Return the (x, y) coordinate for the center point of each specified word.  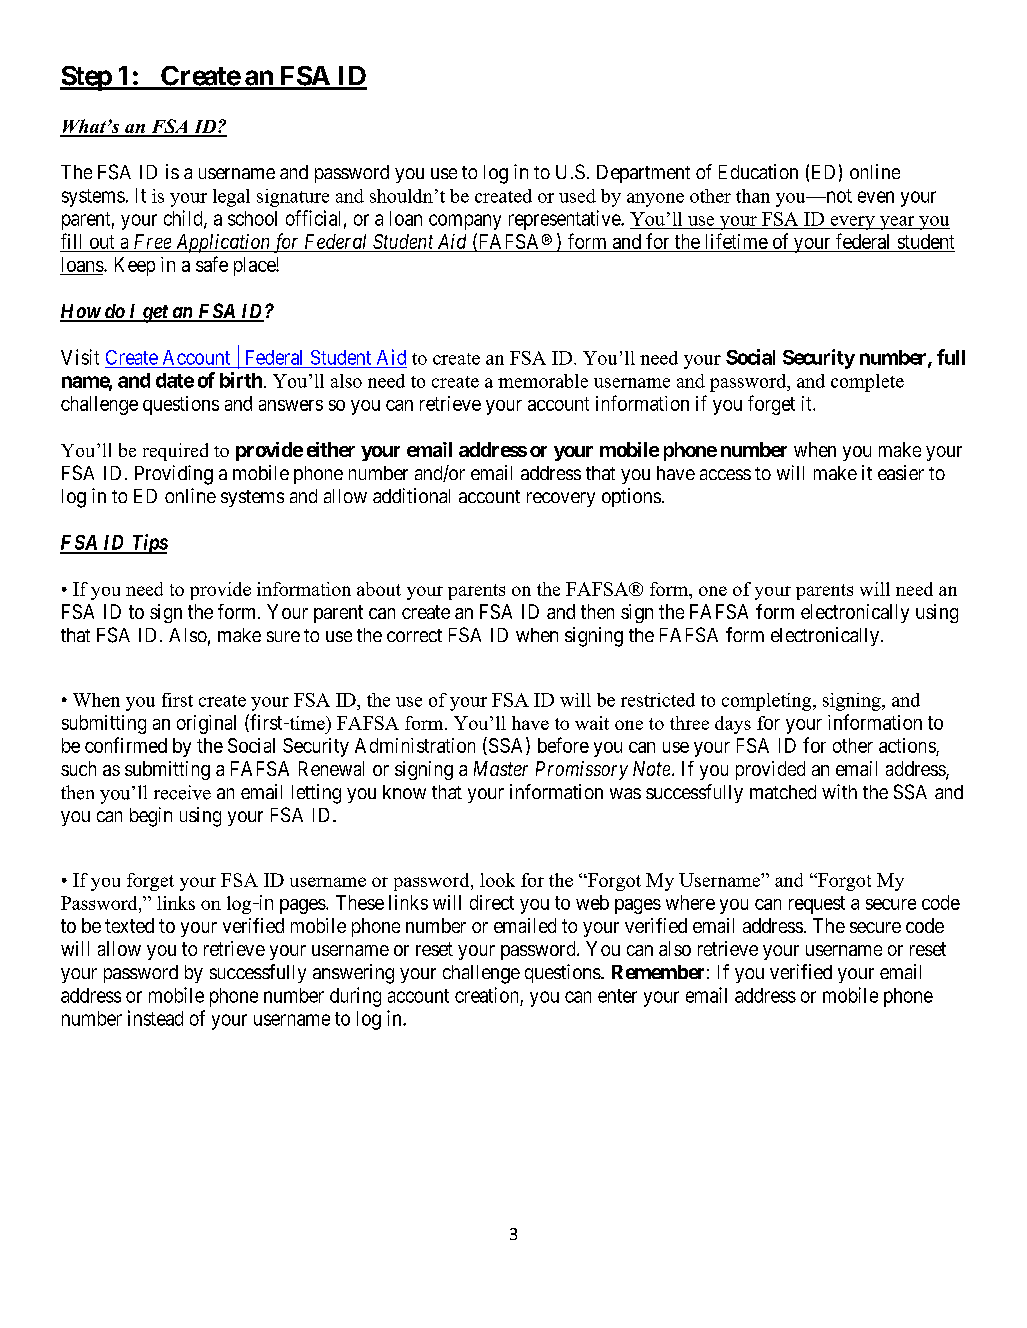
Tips (149, 544)
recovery (561, 499)
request (817, 905)
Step (86, 78)
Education (758, 171)
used (577, 196)
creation (486, 995)
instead (155, 1018)
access (725, 474)
